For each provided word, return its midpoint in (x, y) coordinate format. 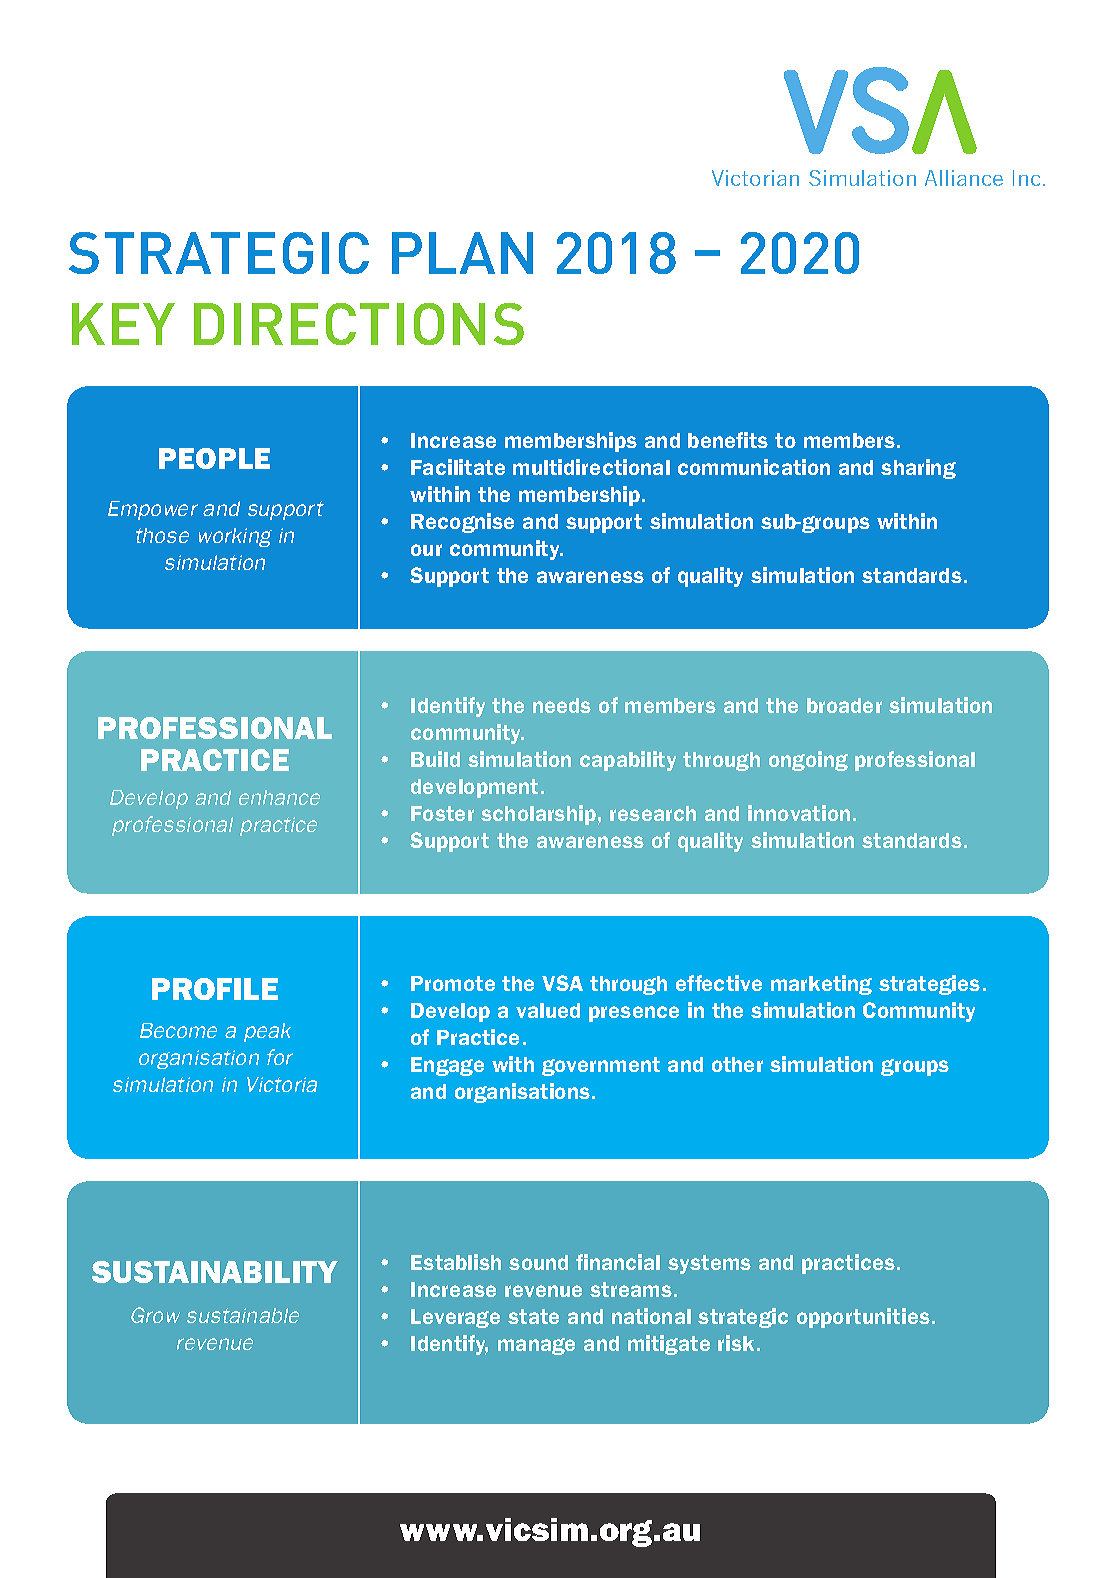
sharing (918, 469)
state (533, 1316)
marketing (821, 985)
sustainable (243, 1315)
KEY (123, 324)
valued (548, 1010)
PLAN (462, 253)
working (235, 537)
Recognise (462, 523)
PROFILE (215, 989)
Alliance (964, 178)
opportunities (863, 1318)
